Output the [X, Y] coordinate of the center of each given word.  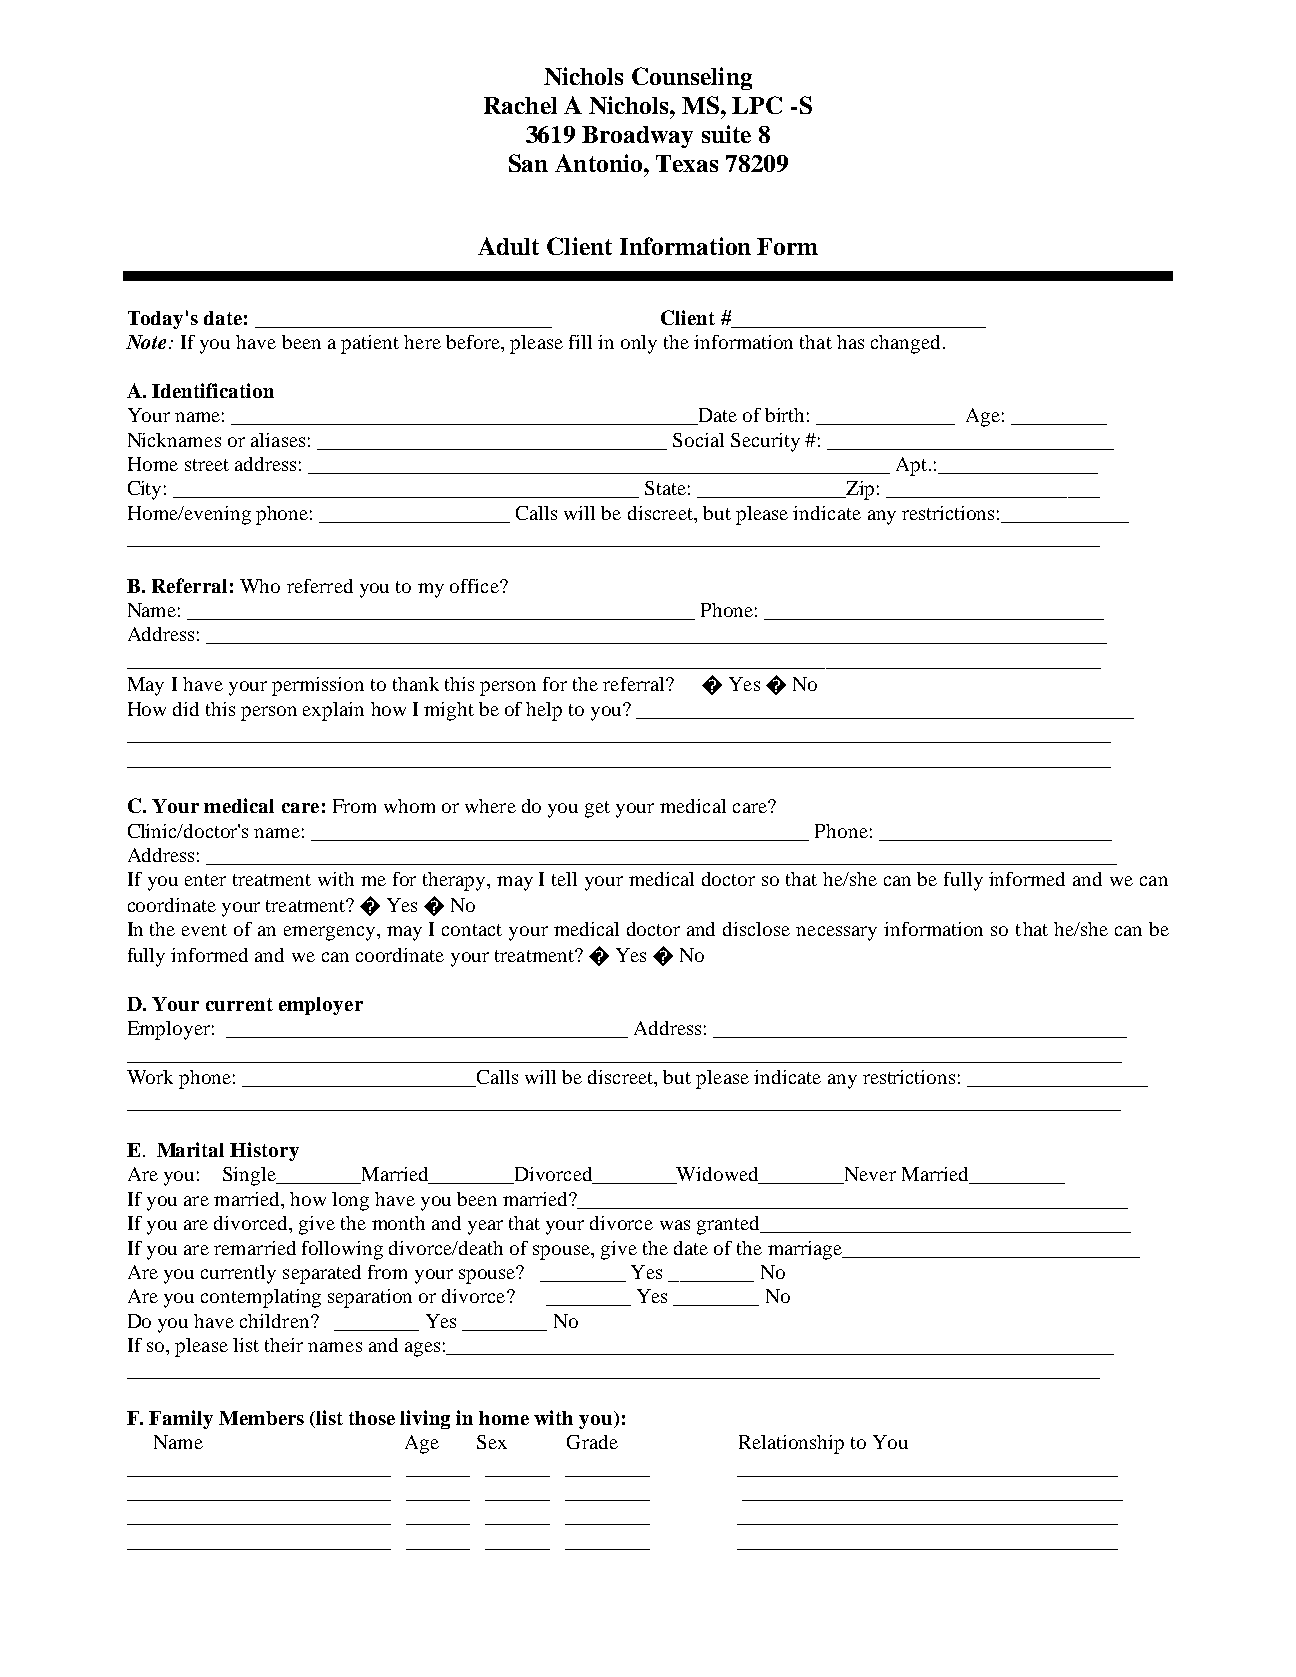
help [544, 711]
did [186, 709]
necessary [836, 933]
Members [261, 1418]
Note [146, 342]
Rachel [520, 105]
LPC [757, 105]
